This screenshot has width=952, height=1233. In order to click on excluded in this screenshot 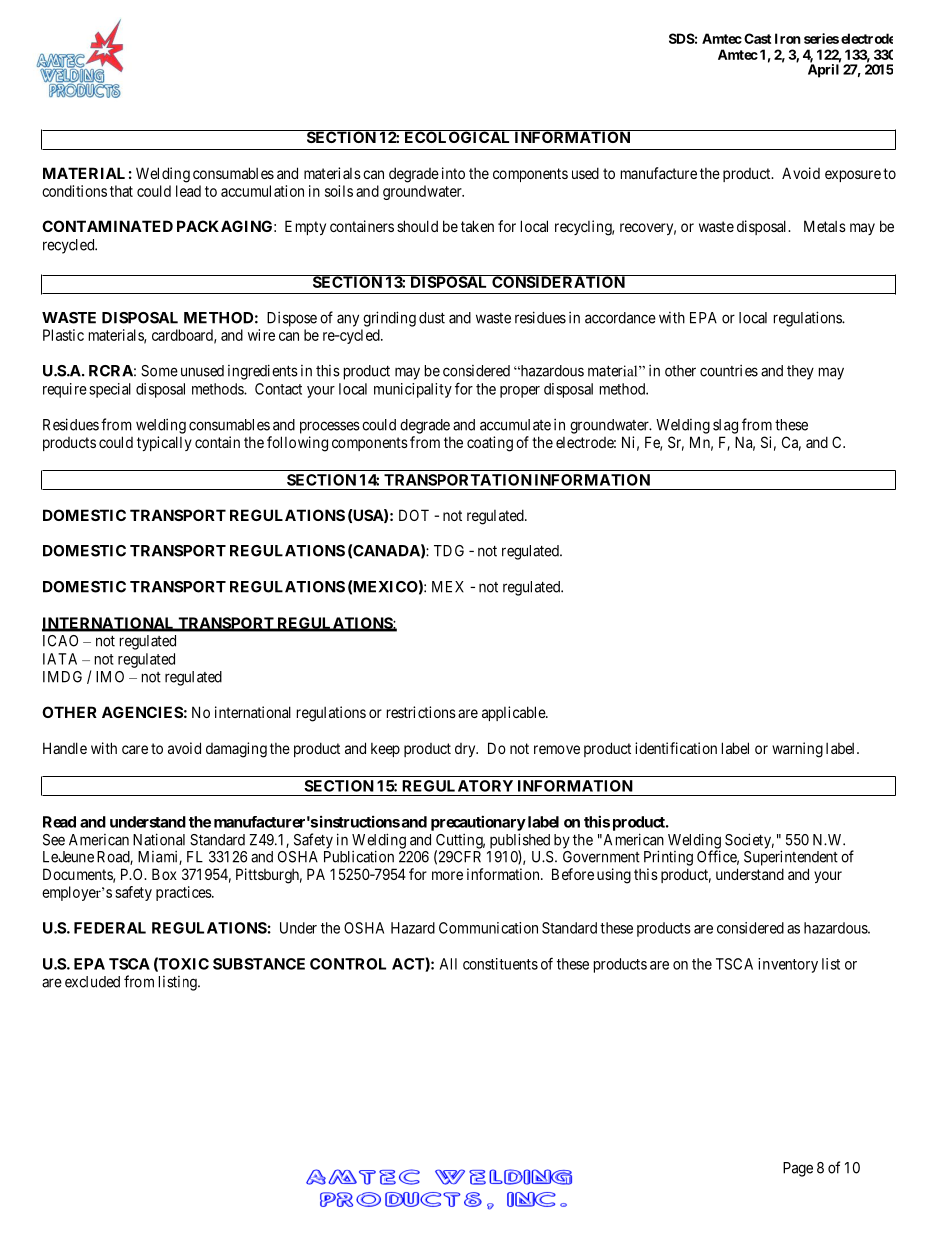, I will do `click(92, 982)`.
